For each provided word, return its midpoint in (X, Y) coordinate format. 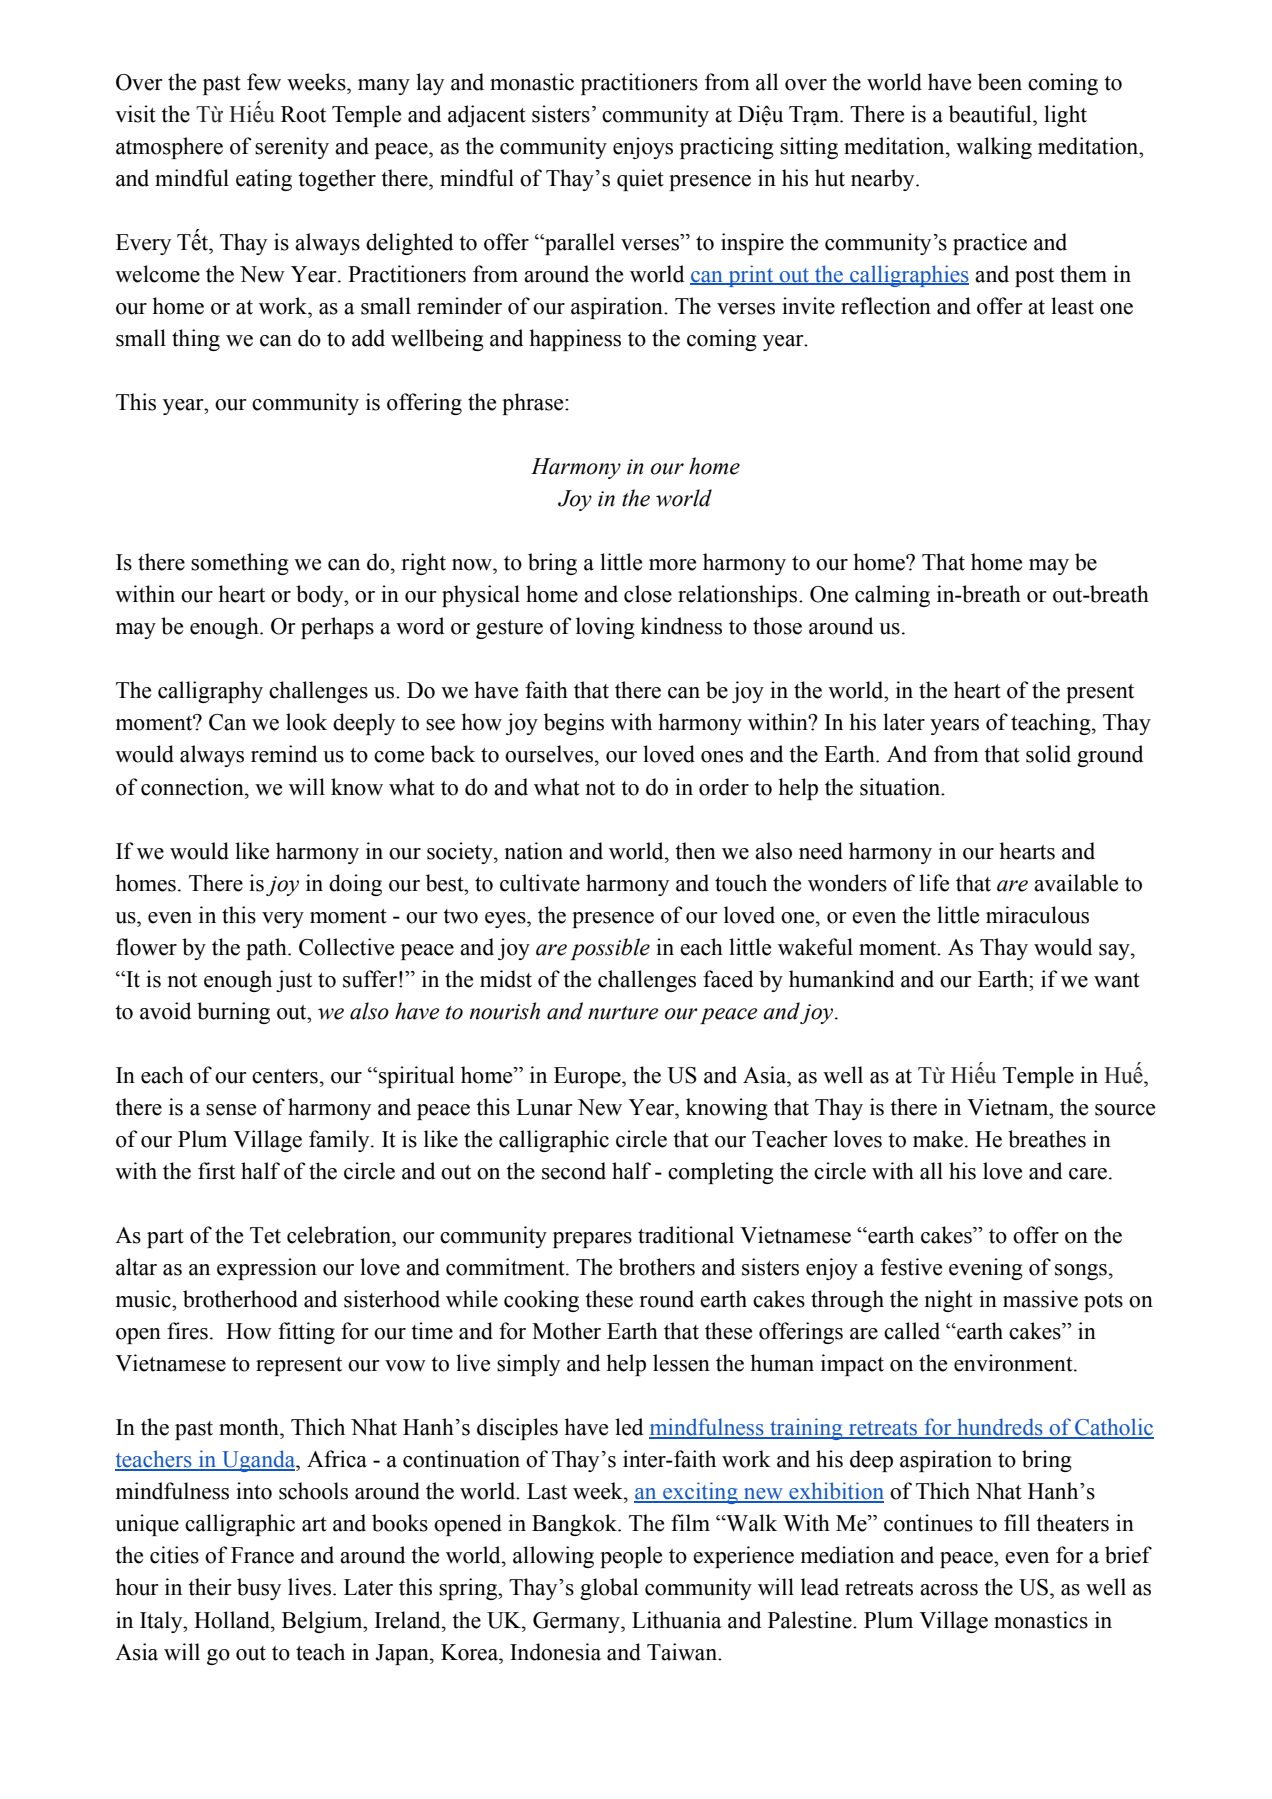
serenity (292, 148)
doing (355, 885)
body (321, 596)
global (609, 1589)
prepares (592, 1240)
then (695, 851)
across (949, 1590)
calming (892, 596)
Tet (265, 1235)
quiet (640, 180)
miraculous (1037, 915)
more (672, 565)
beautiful (991, 114)
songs (1081, 1272)
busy (259, 1589)
